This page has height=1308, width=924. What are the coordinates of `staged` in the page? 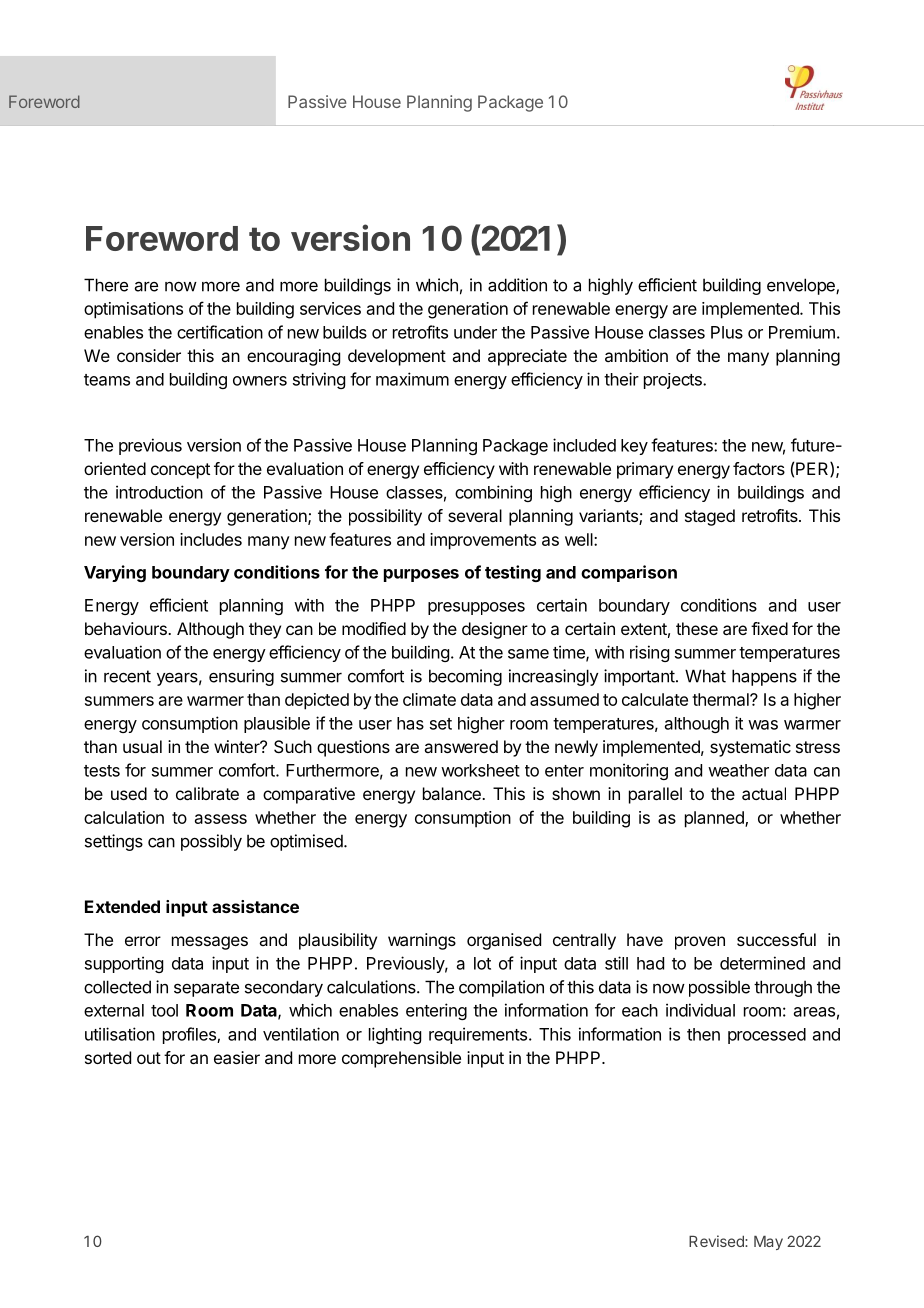 It's located at (710, 517).
